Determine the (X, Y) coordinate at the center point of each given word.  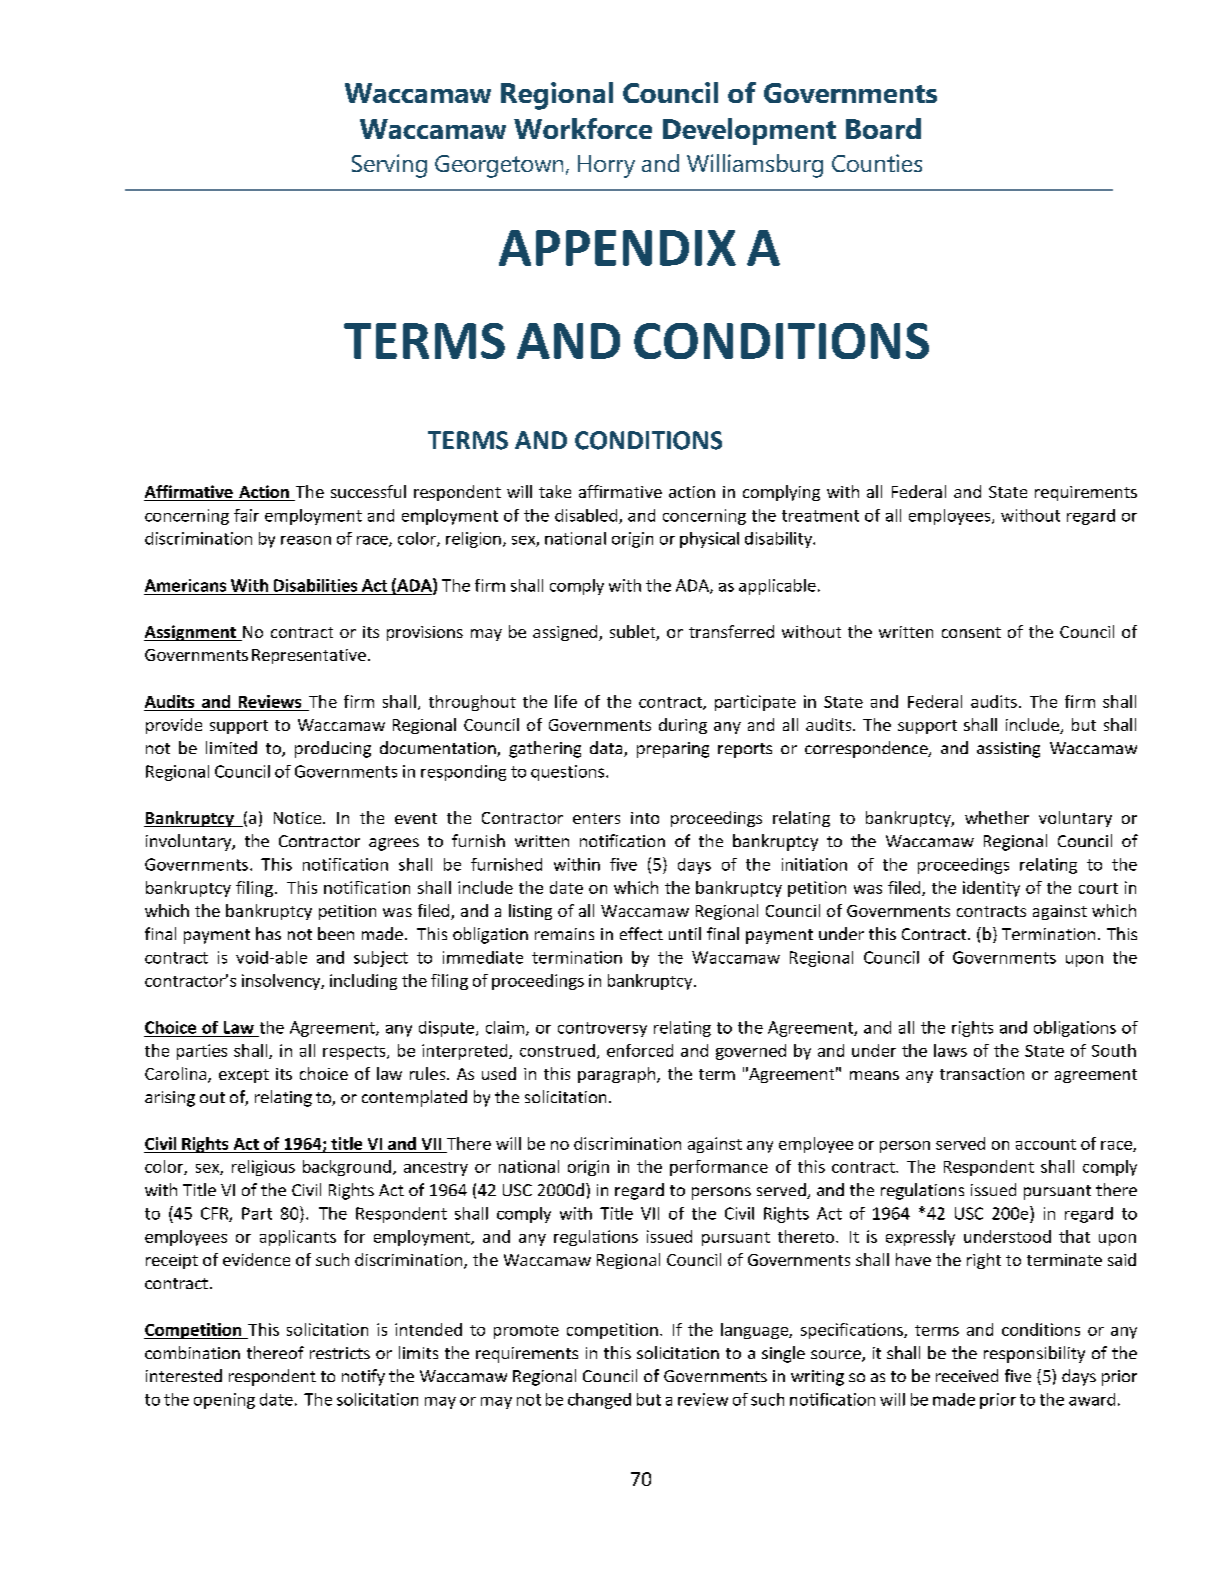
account (1046, 1144)
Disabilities (315, 585)
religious (263, 1168)
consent (971, 632)
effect (641, 933)
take (555, 491)
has (268, 933)
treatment (820, 516)
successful (368, 491)
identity (991, 889)
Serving (389, 166)
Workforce (583, 128)
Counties (877, 163)
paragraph (618, 1075)
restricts (340, 1353)
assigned (566, 633)
